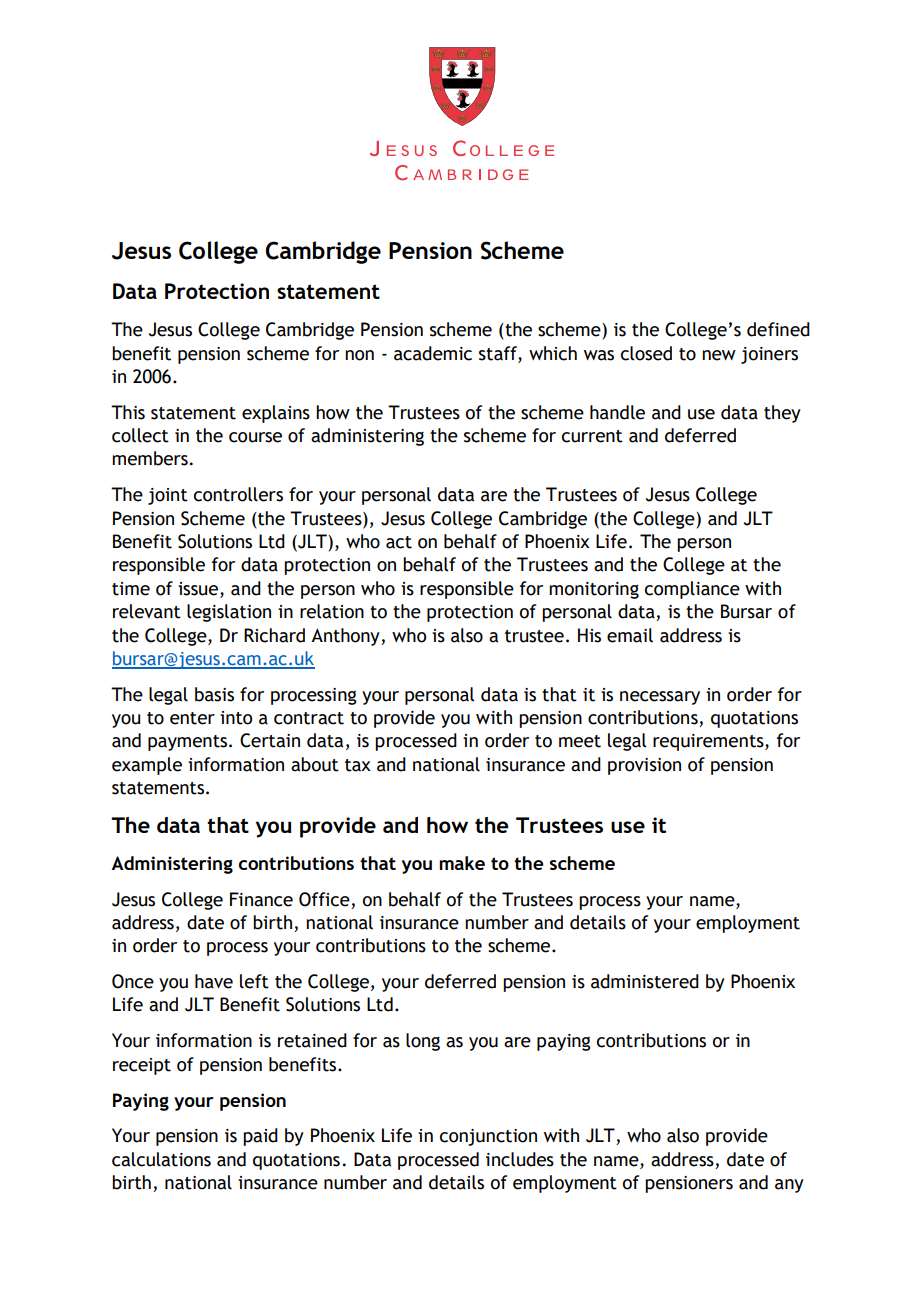 Image resolution: width=924 pixels, height=1308 pixels. I want to click on tax, so click(358, 765).
